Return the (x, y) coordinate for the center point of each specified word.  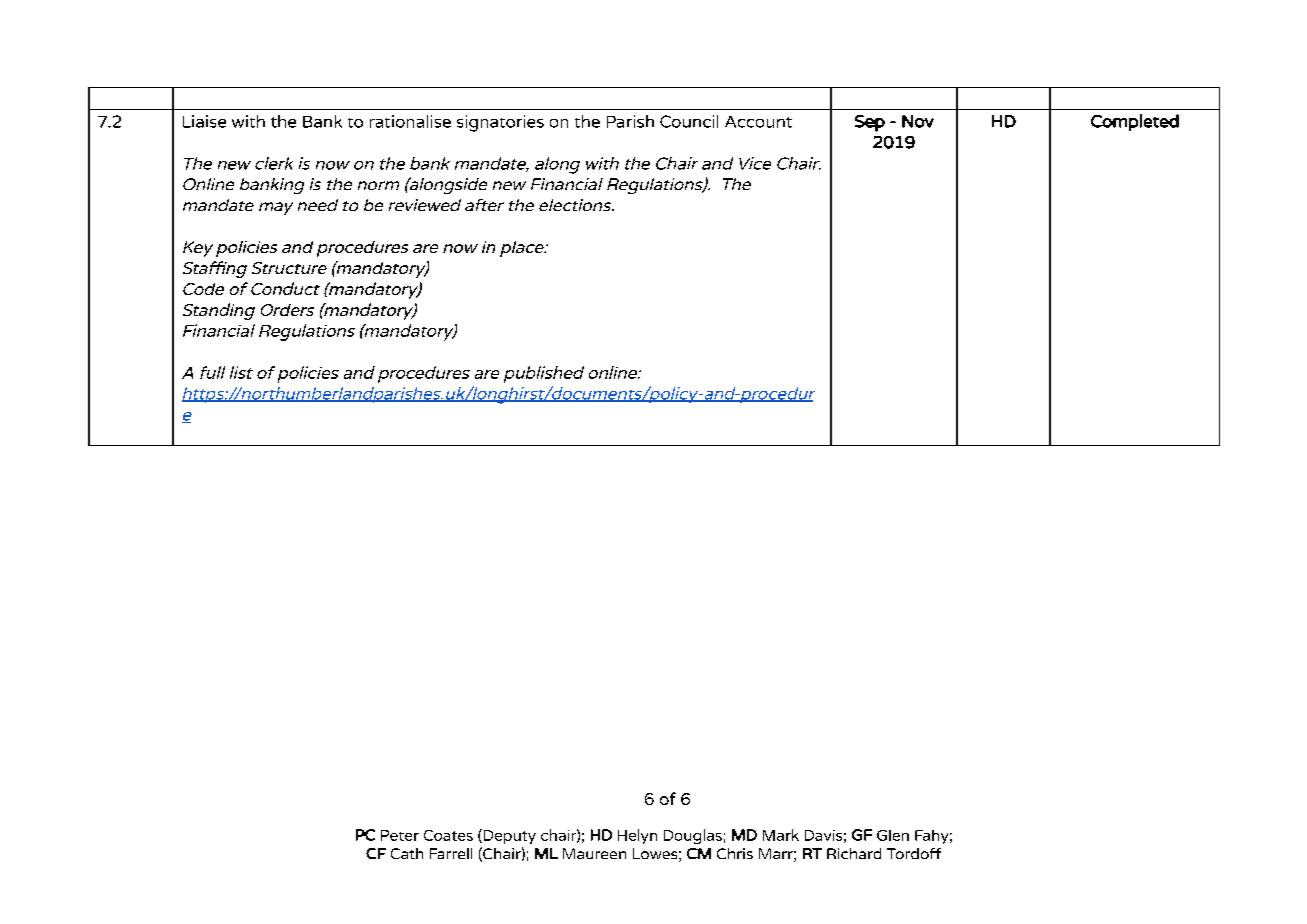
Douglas (693, 836)
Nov (918, 121)
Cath (407, 853)
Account (758, 122)
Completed (1135, 122)
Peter (400, 835)
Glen (893, 835)
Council (689, 121)
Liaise (204, 121)
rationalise (410, 121)
